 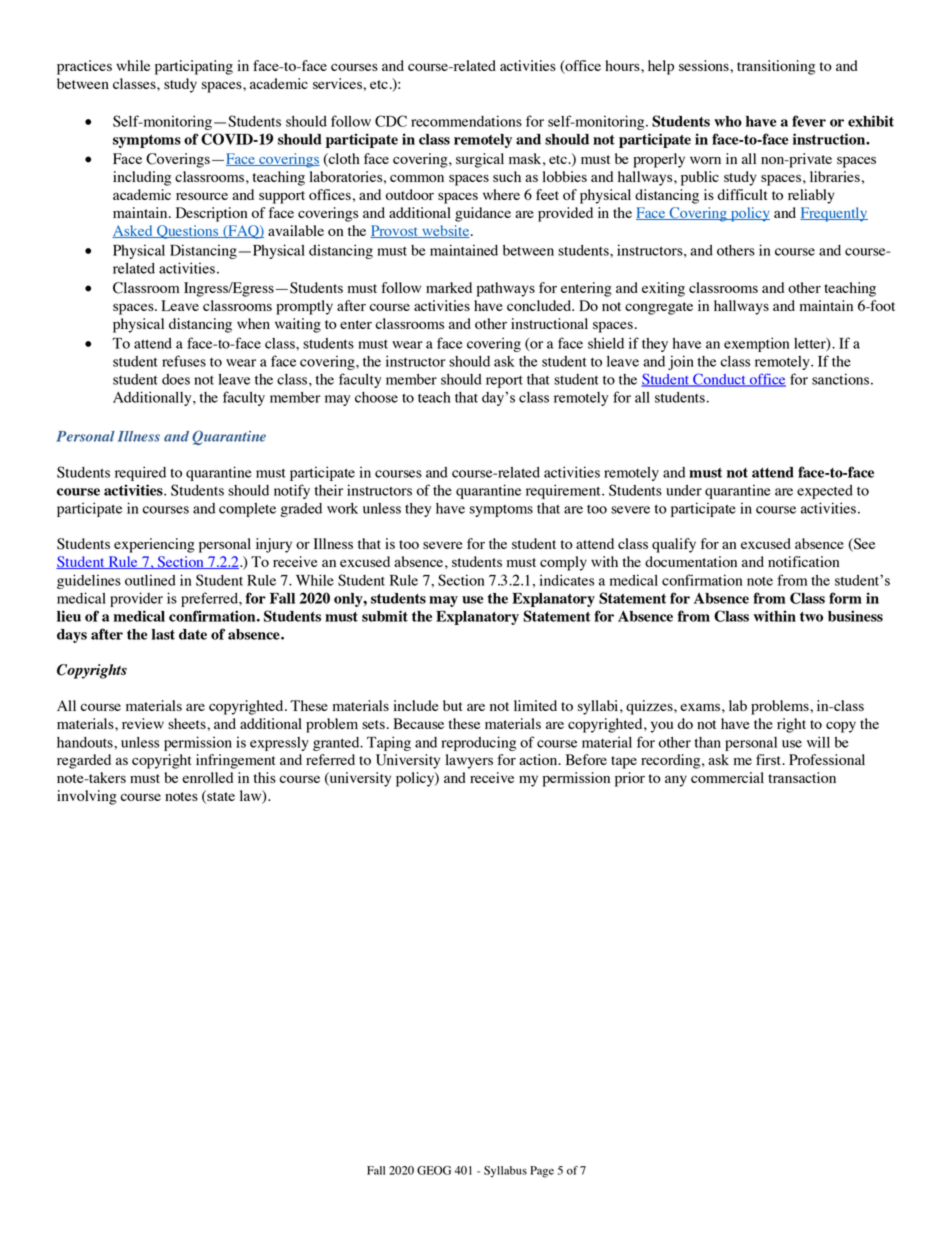 I want to click on transitioning, so click(x=776, y=67).
